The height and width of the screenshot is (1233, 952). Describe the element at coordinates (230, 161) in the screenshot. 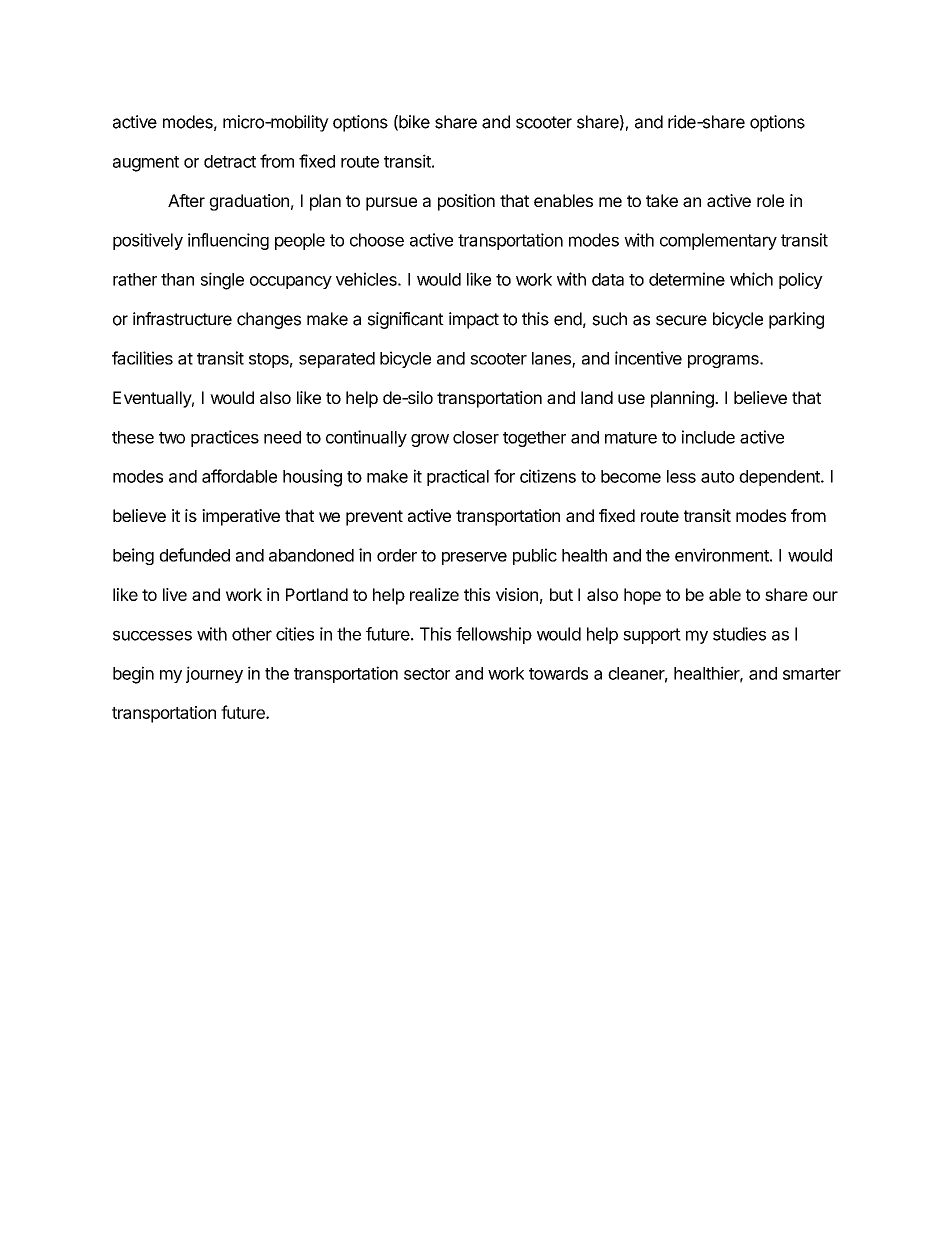

I see `detract` at that location.
